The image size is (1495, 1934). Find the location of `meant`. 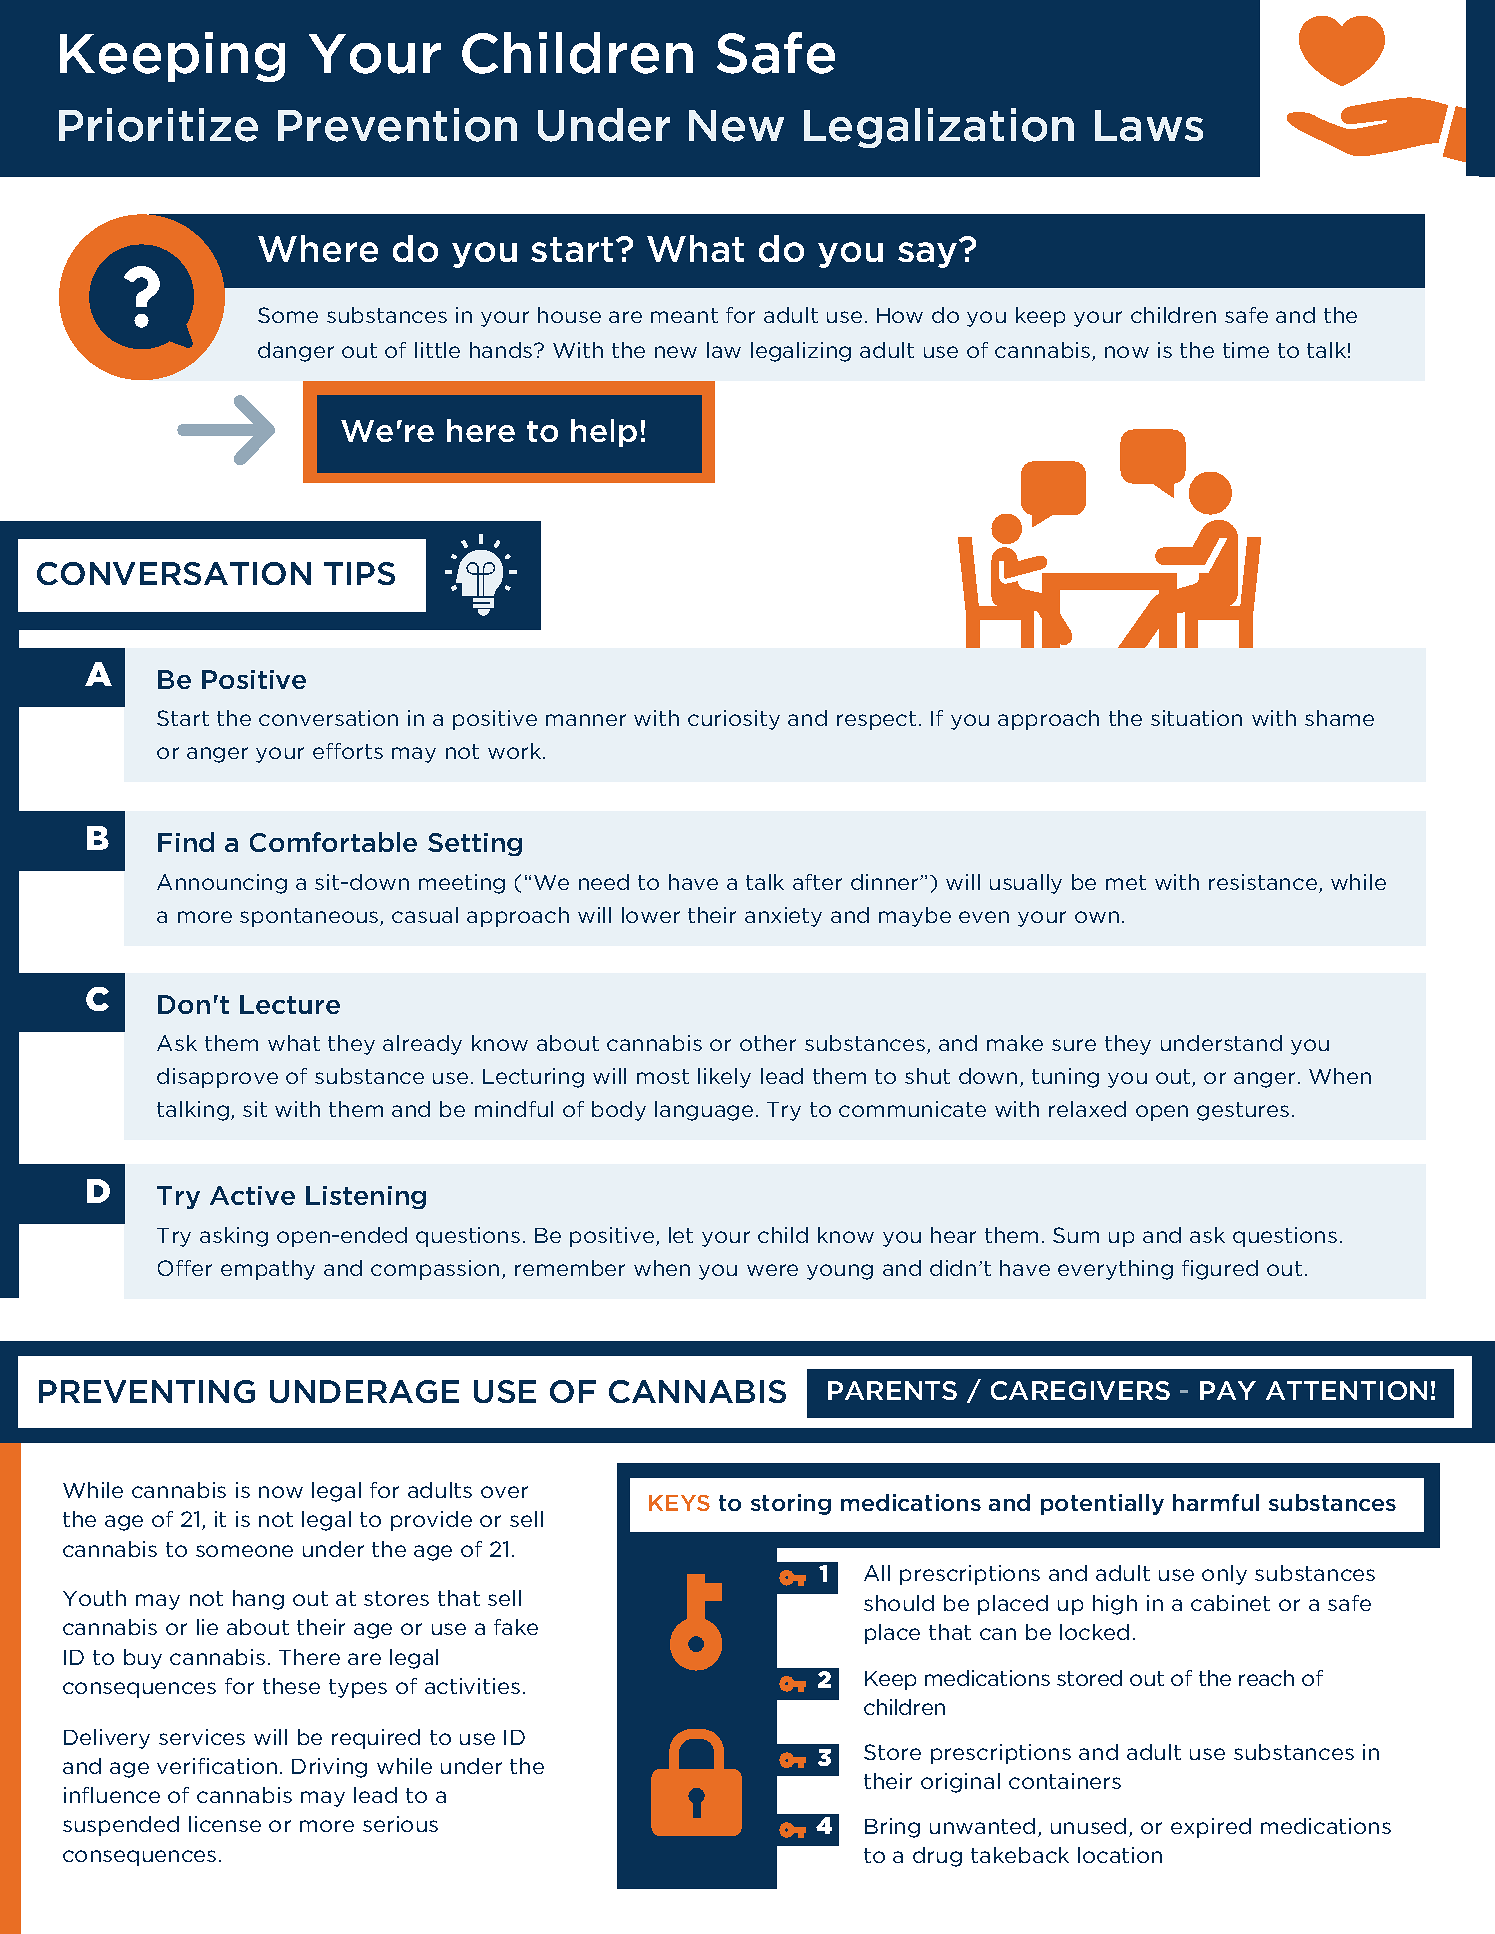

meant is located at coordinates (684, 315).
